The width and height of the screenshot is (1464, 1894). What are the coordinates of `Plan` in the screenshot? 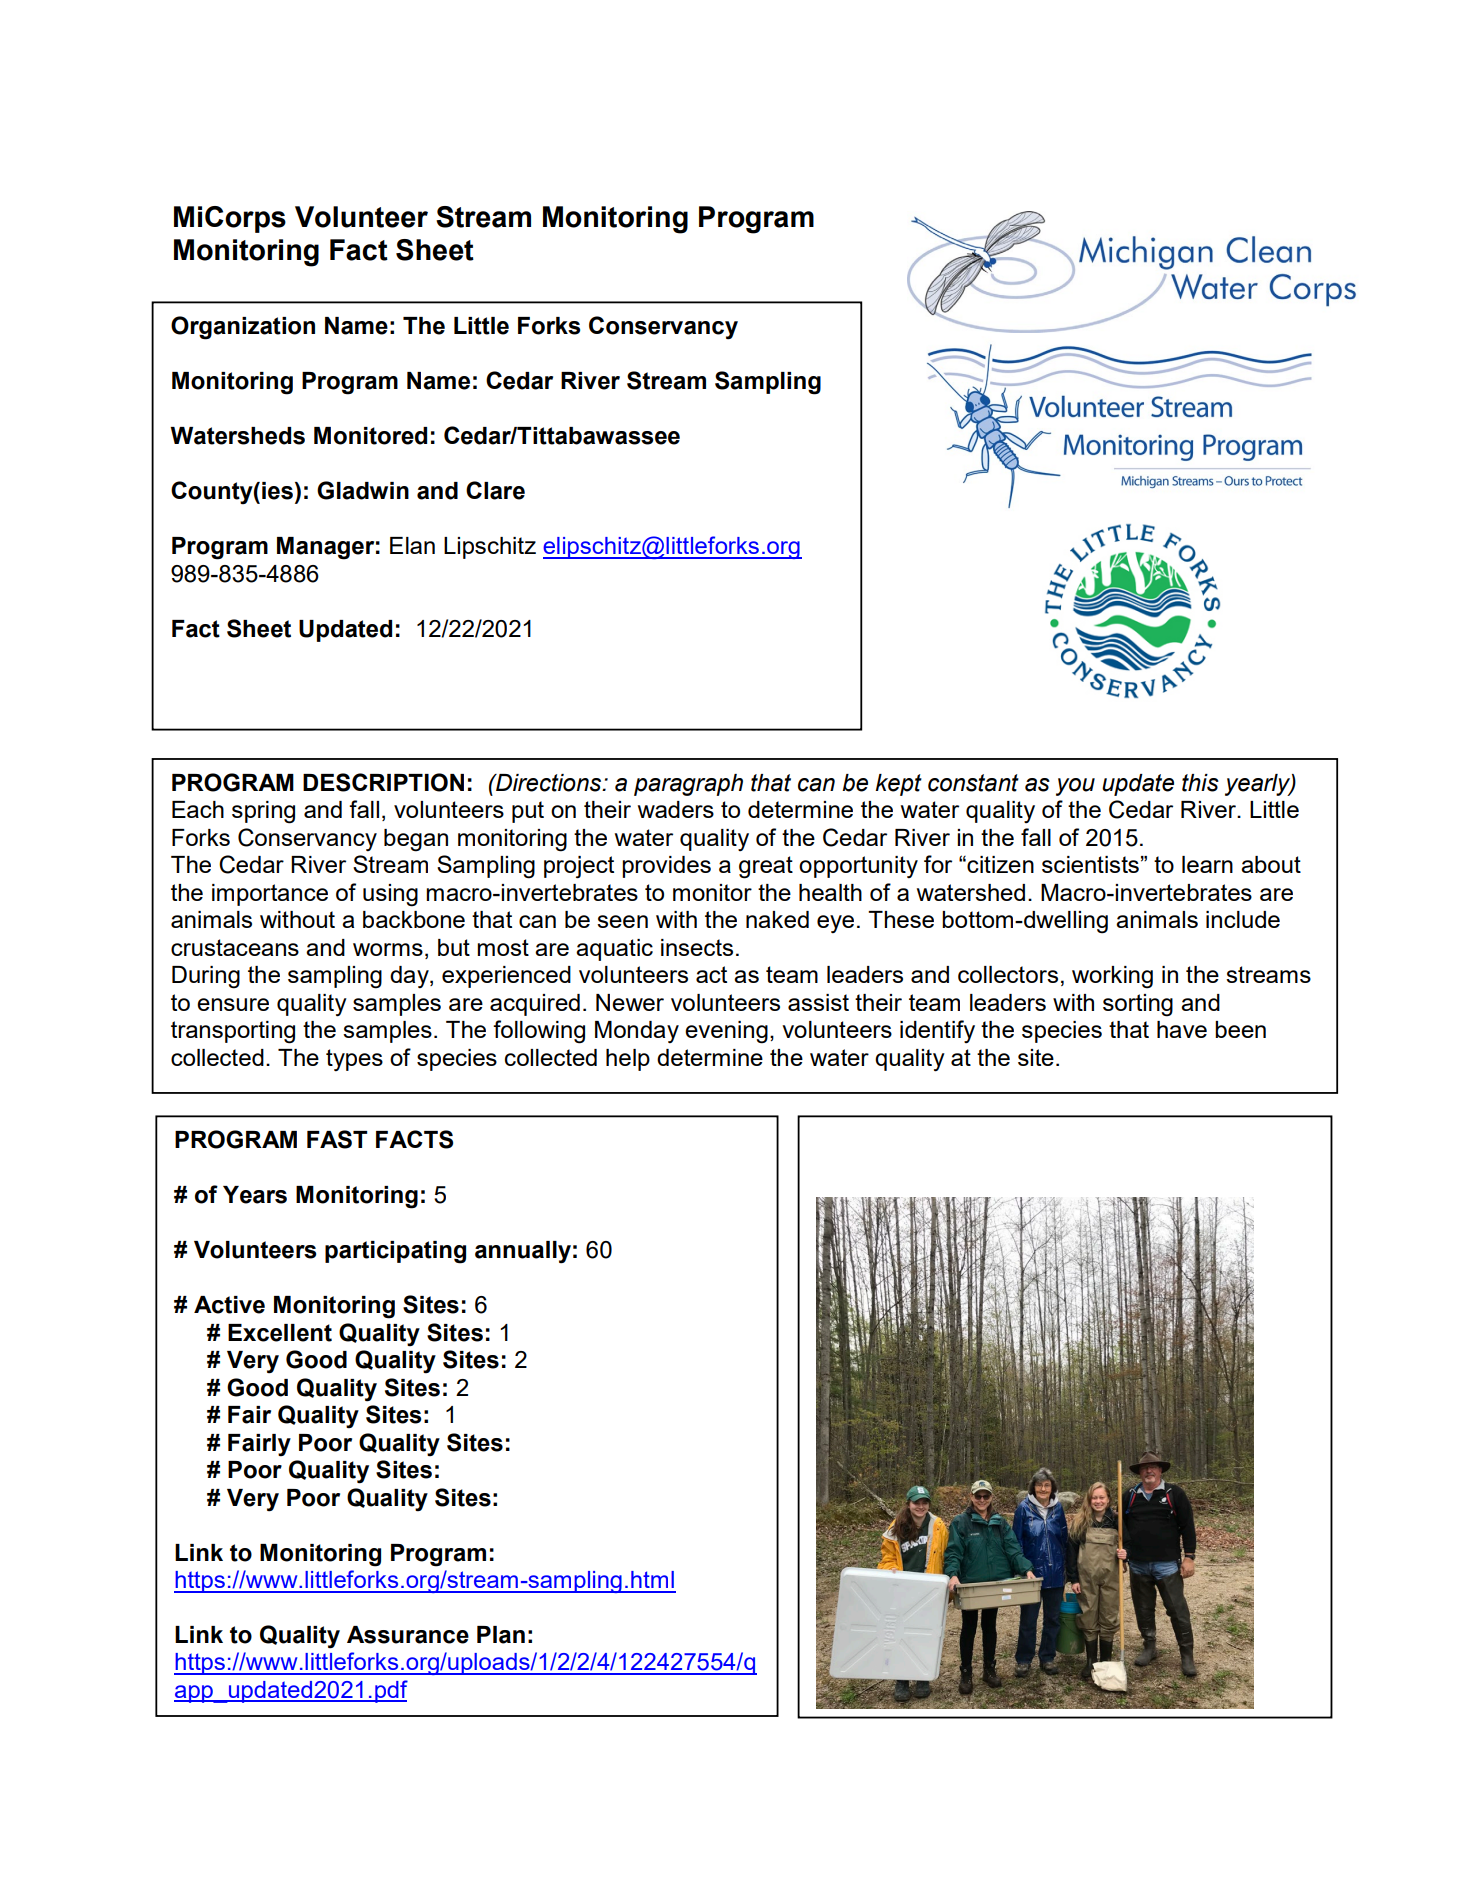 It's located at (501, 1635).
